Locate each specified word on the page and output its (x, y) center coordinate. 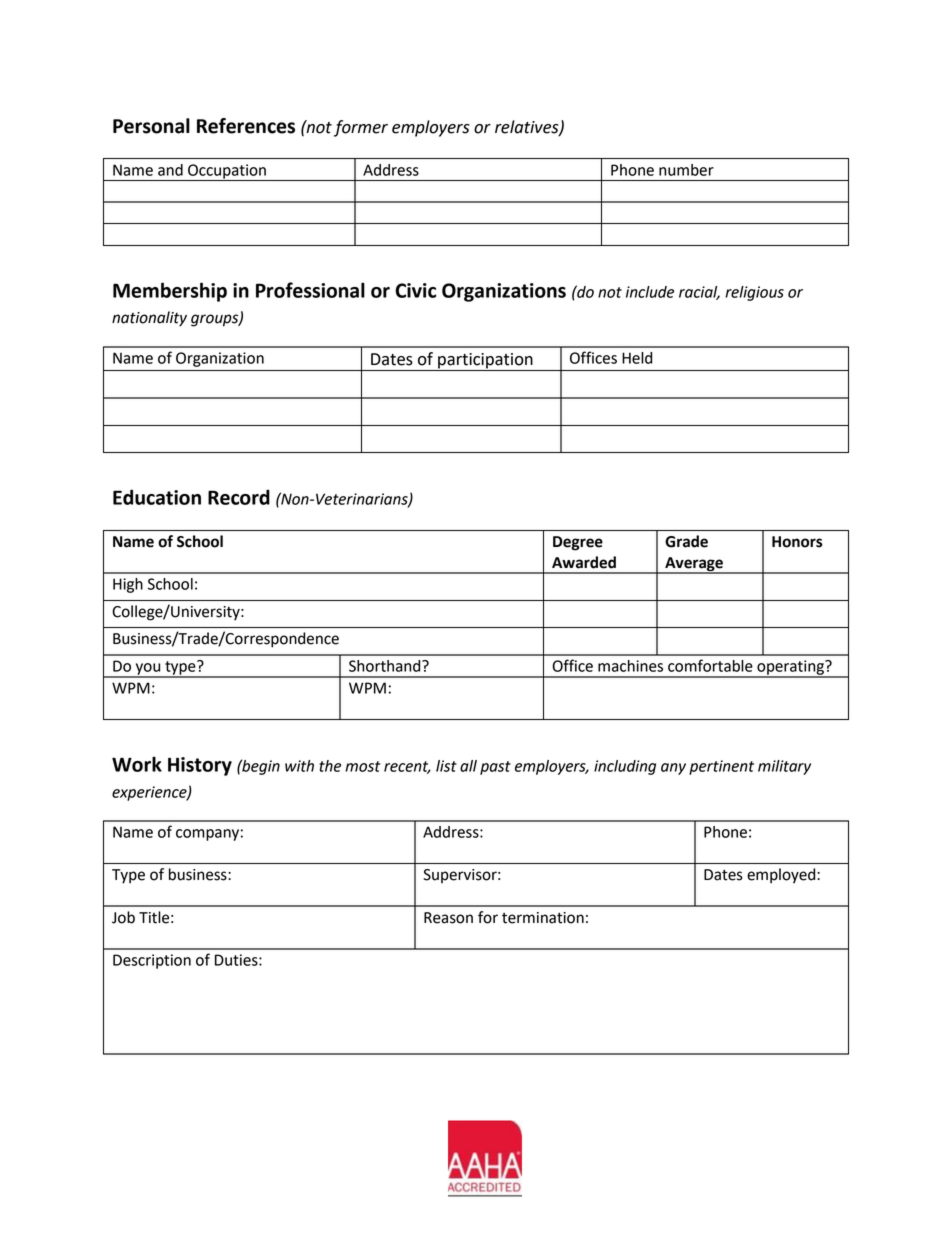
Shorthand (386, 666)
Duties (237, 960)
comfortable (710, 665)
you (148, 670)
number (686, 170)
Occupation (227, 172)
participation (485, 362)
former (361, 128)
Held (637, 358)
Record (239, 497)
